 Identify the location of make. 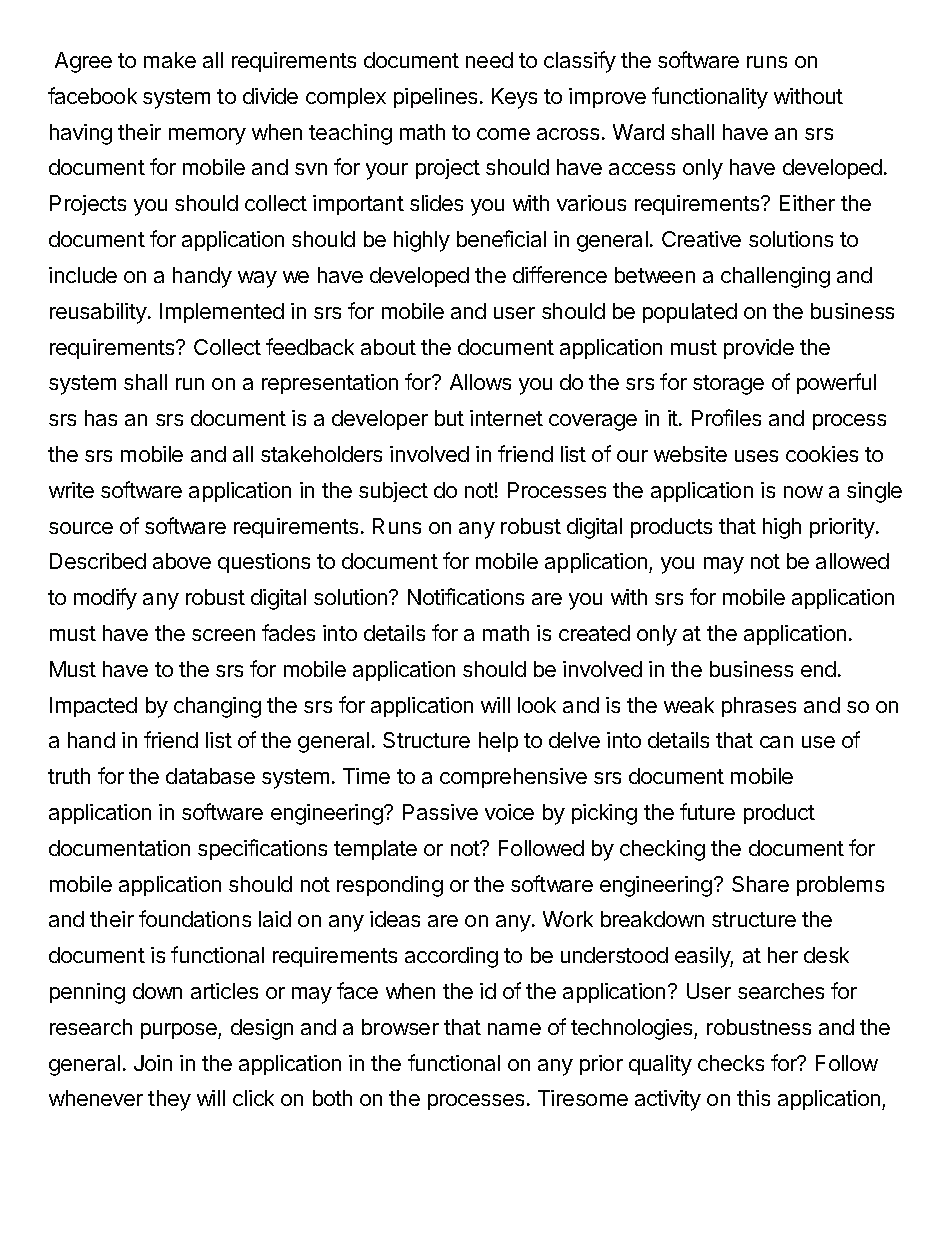
(170, 60).
